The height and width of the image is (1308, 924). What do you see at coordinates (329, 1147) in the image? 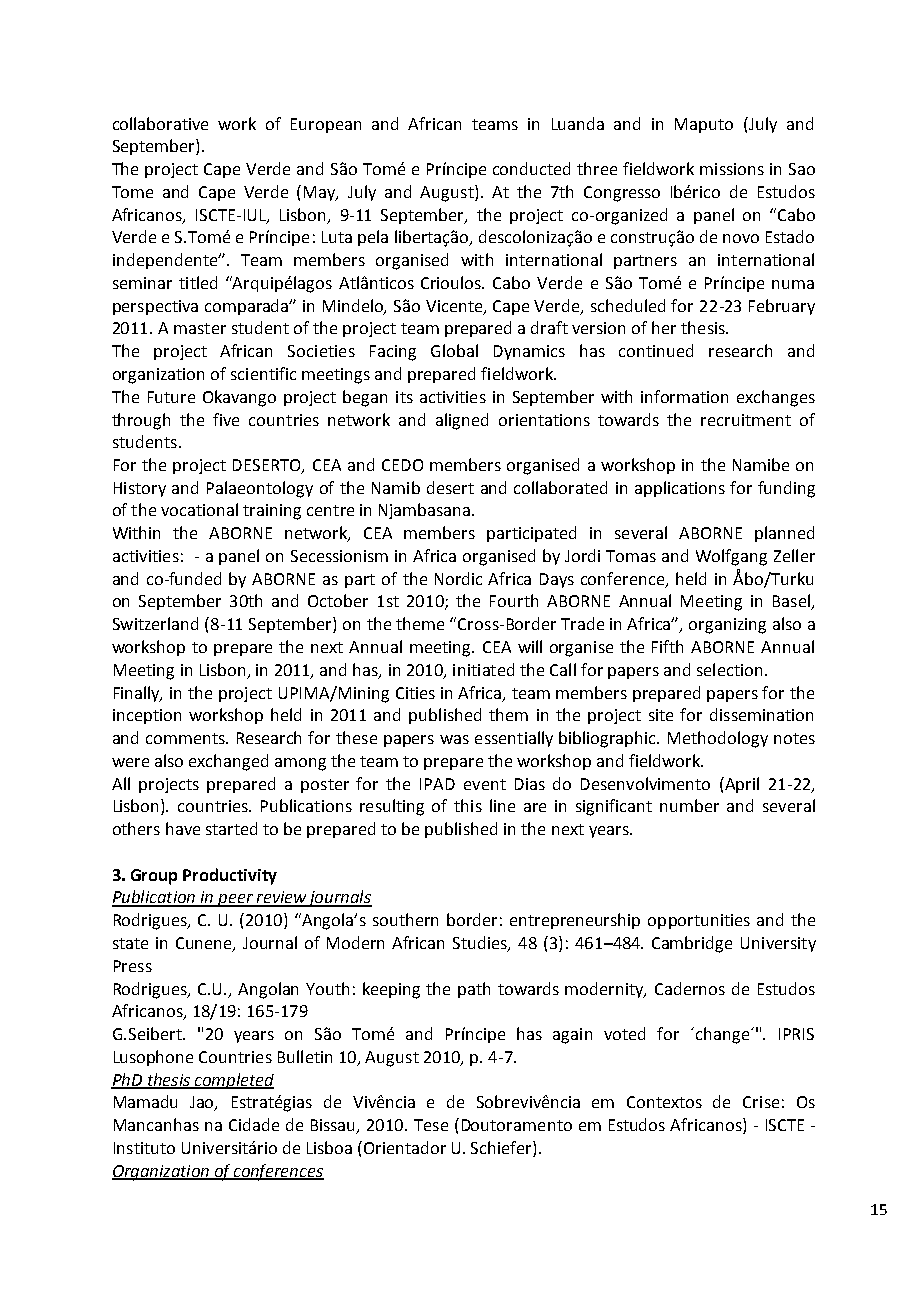
I see `Lisboa` at bounding box center [329, 1147].
